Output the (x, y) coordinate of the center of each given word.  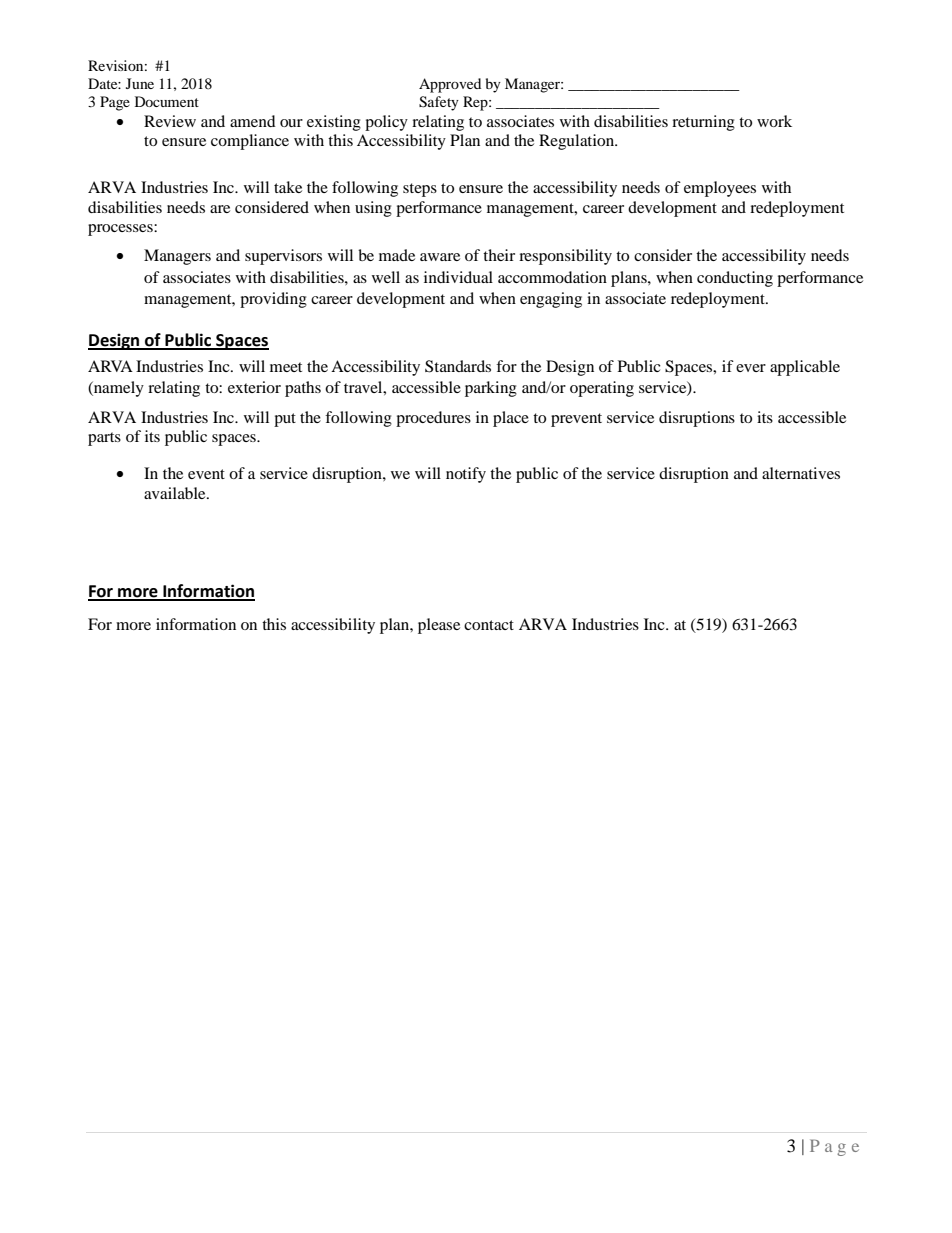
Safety (439, 103)
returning (703, 123)
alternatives (801, 473)
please (439, 626)
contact (489, 625)
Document (167, 101)
